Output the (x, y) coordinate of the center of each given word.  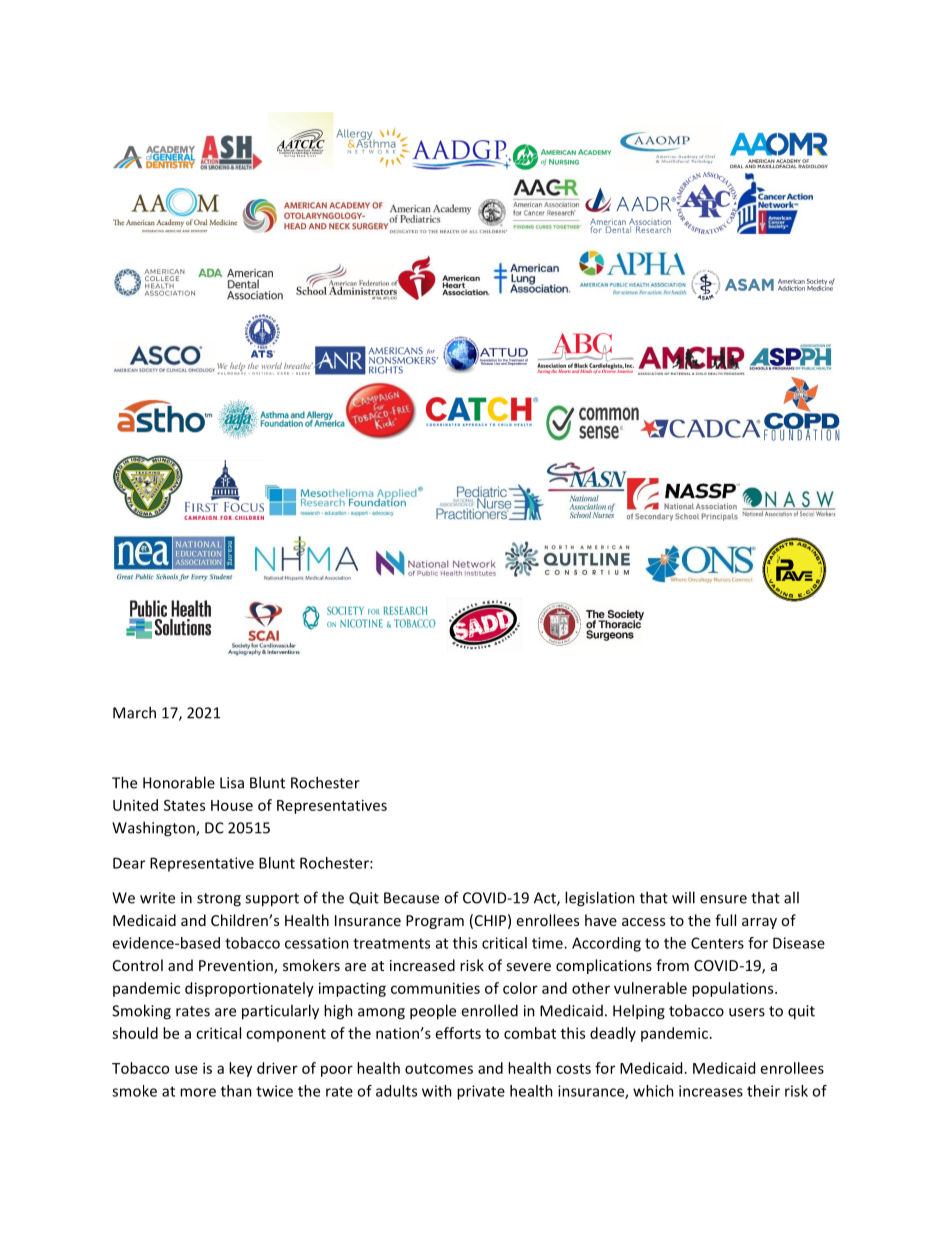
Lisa (232, 783)
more (198, 1092)
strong (219, 900)
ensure (723, 899)
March (134, 712)
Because (411, 898)
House (232, 805)
